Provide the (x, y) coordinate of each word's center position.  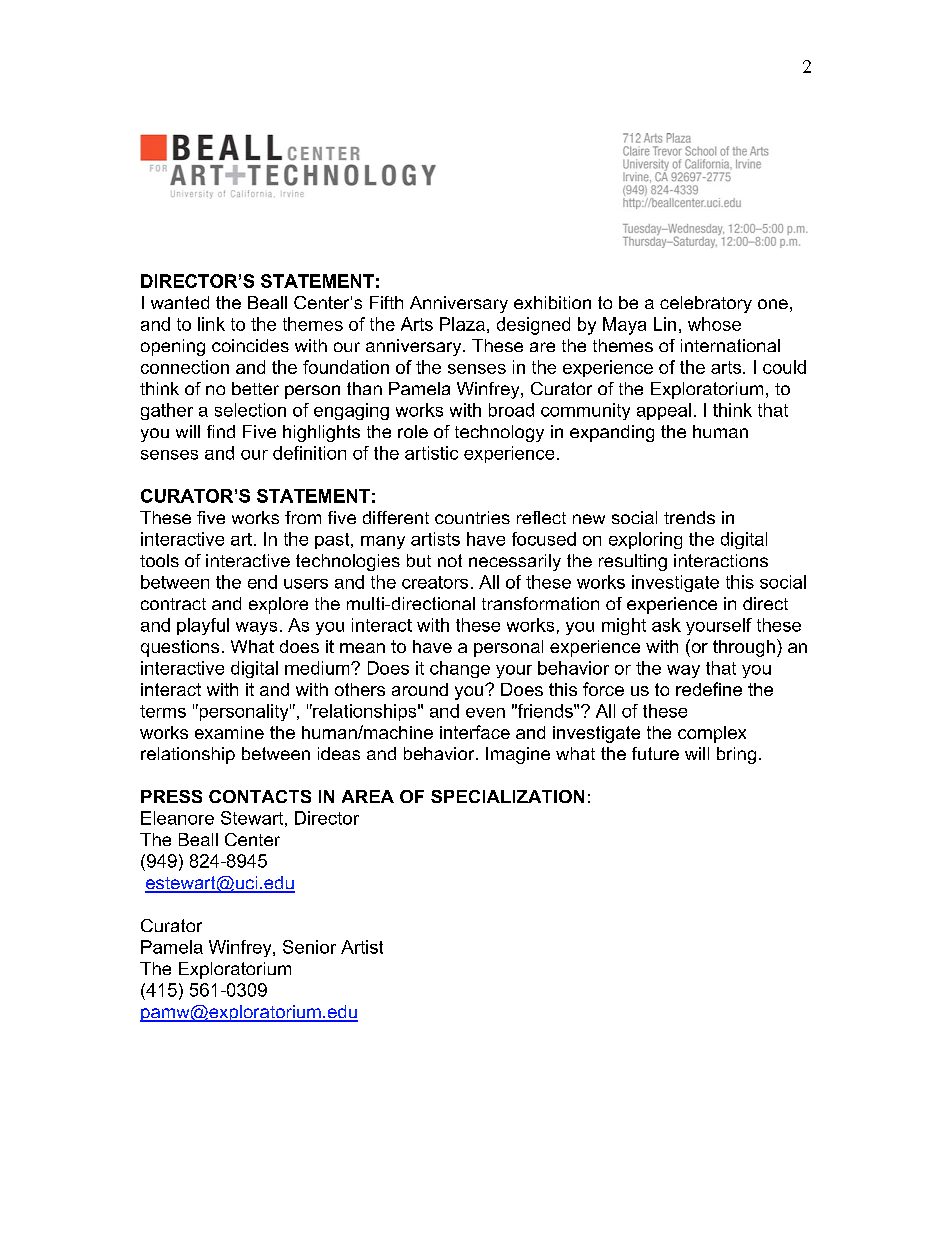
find (221, 431)
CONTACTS (260, 796)
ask (666, 625)
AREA (368, 796)
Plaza (462, 324)
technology (499, 433)
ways (256, 628)
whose (714, 324)
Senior (309, 947)
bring (736, 755)
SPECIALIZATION (507, 796)
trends (689, 517)
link (211, 324)
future (655, 753)
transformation (540, 603)
